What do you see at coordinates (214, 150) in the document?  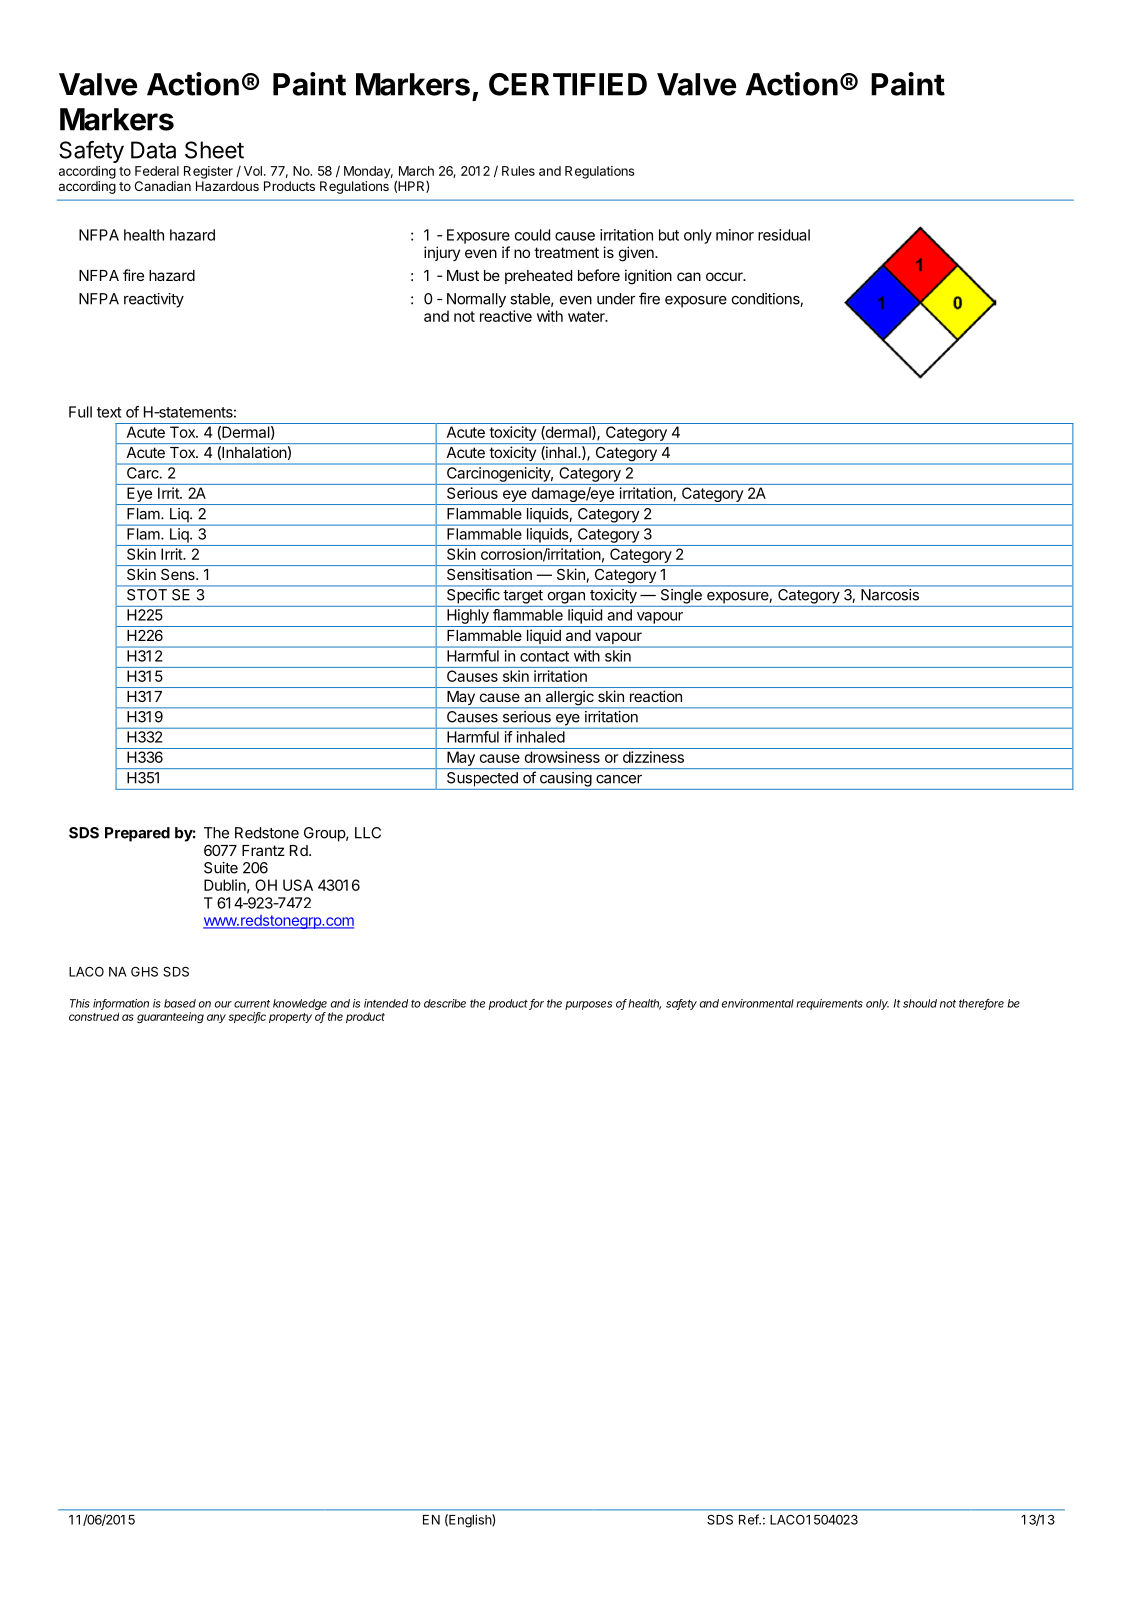 I see `Sheet` at bounding box center [214, 150].
